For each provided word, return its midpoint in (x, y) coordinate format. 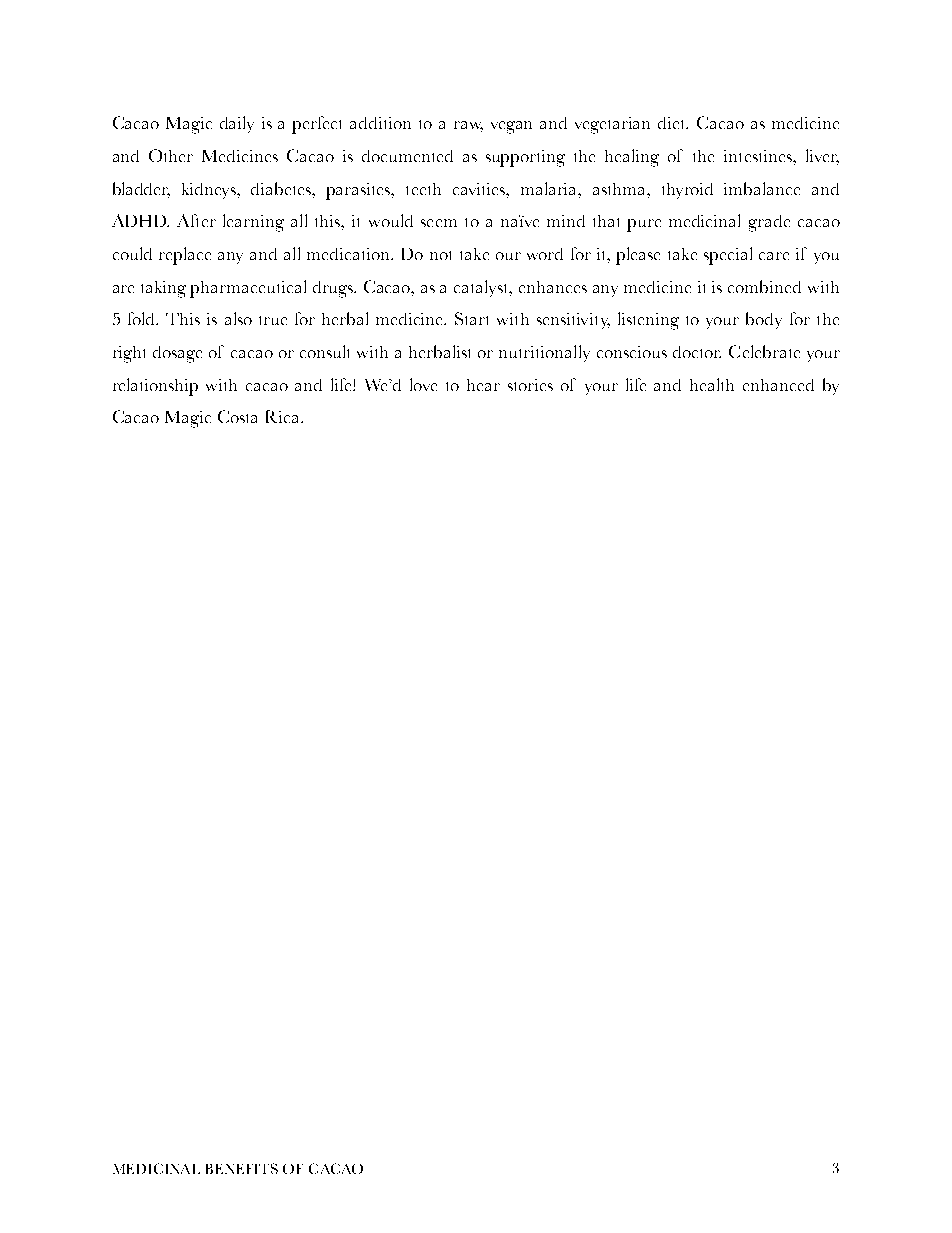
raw (468, 126)
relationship (155, 387)
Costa (237, 416)
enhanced (778, 385)
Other (171, 155)
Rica (284, 416)
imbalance (762, 188)
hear (483, 385)
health (712, 384)
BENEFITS (242, 1168)
